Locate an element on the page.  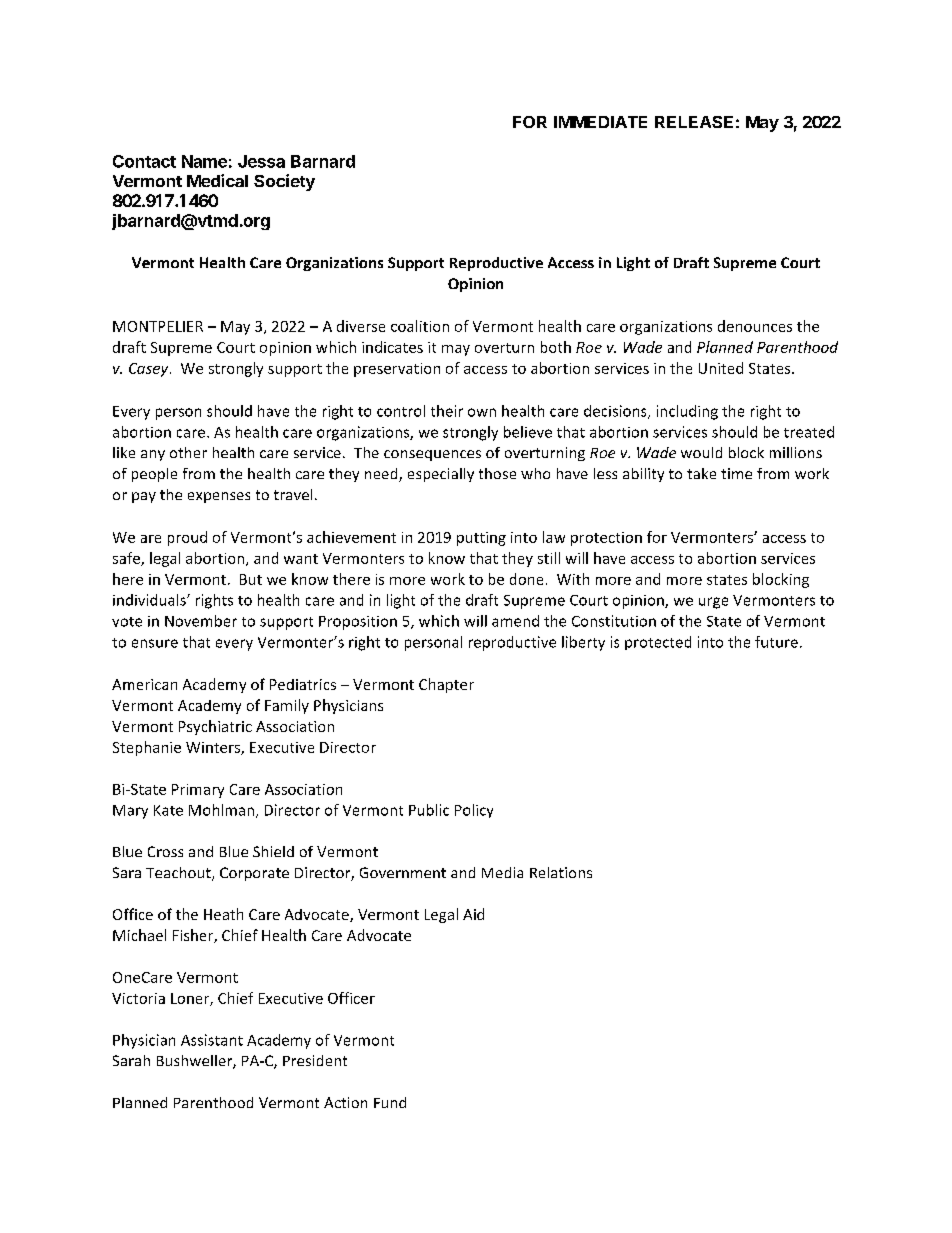
Name is located at coordinates (204, 161).
